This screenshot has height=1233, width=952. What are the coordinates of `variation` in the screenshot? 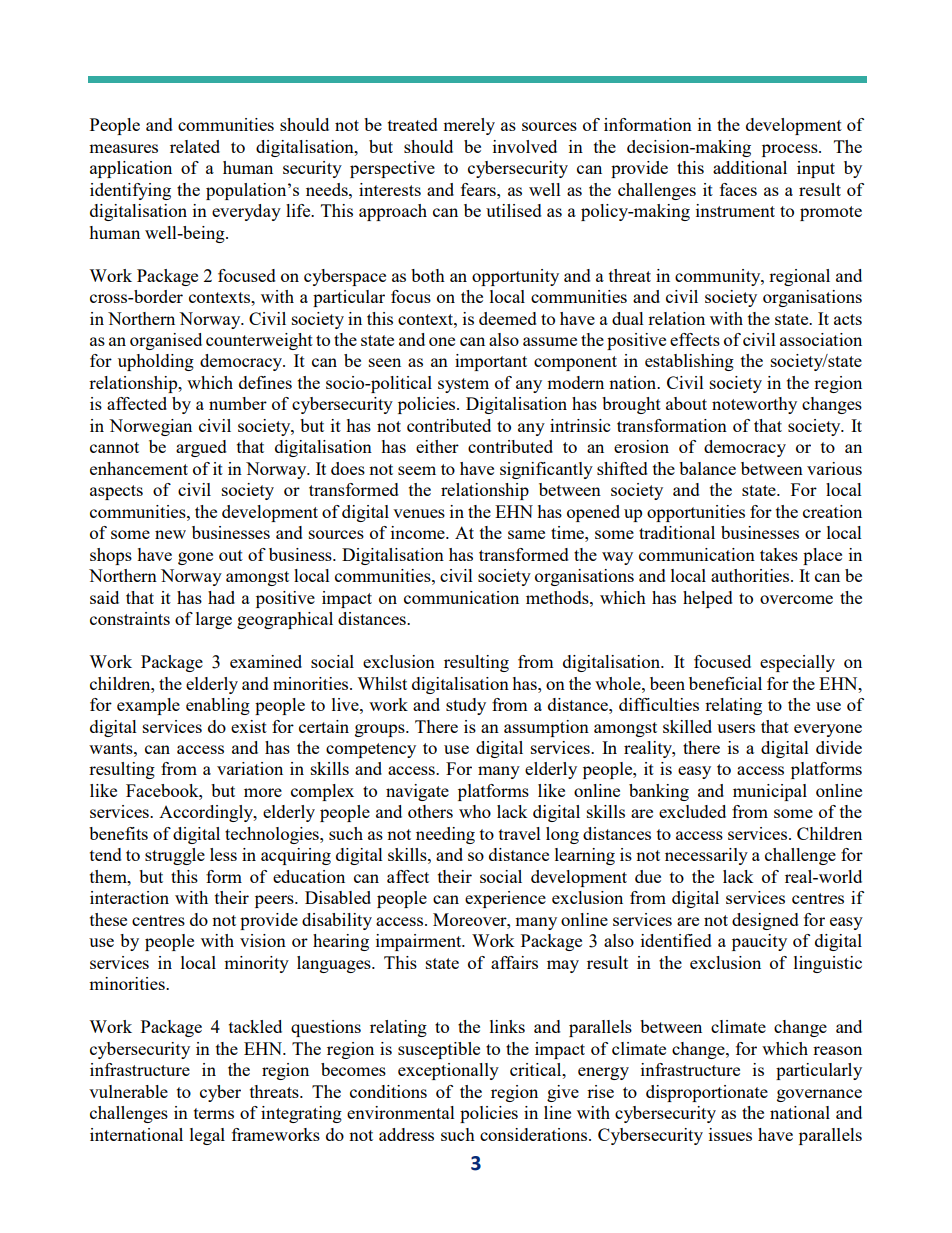 It's located at (250, 768).
